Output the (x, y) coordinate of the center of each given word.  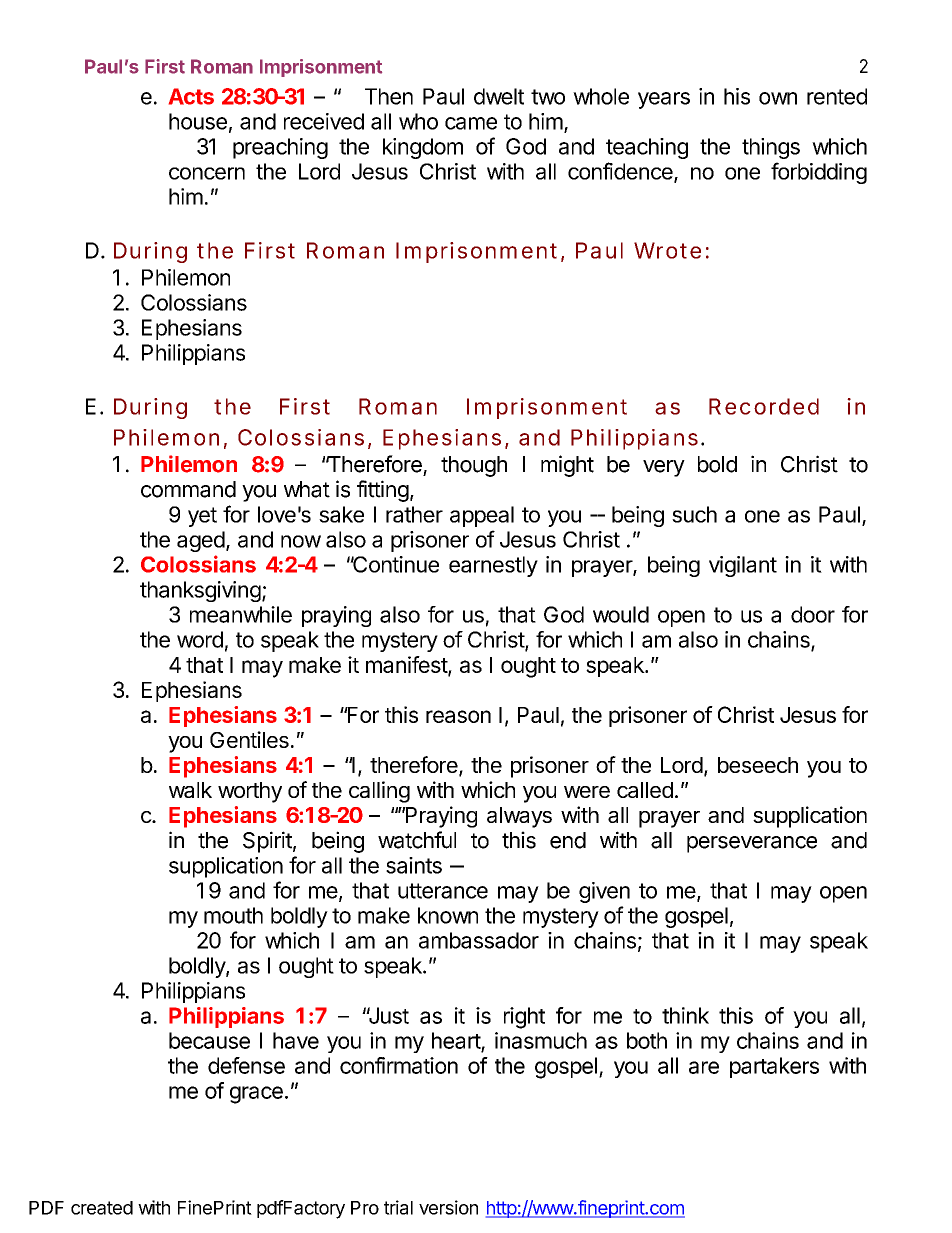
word (200, 639)
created (102, 1208)
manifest (407, 666)
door (813, 614)
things (771, 148)
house (198, 121)
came (471, 123)
